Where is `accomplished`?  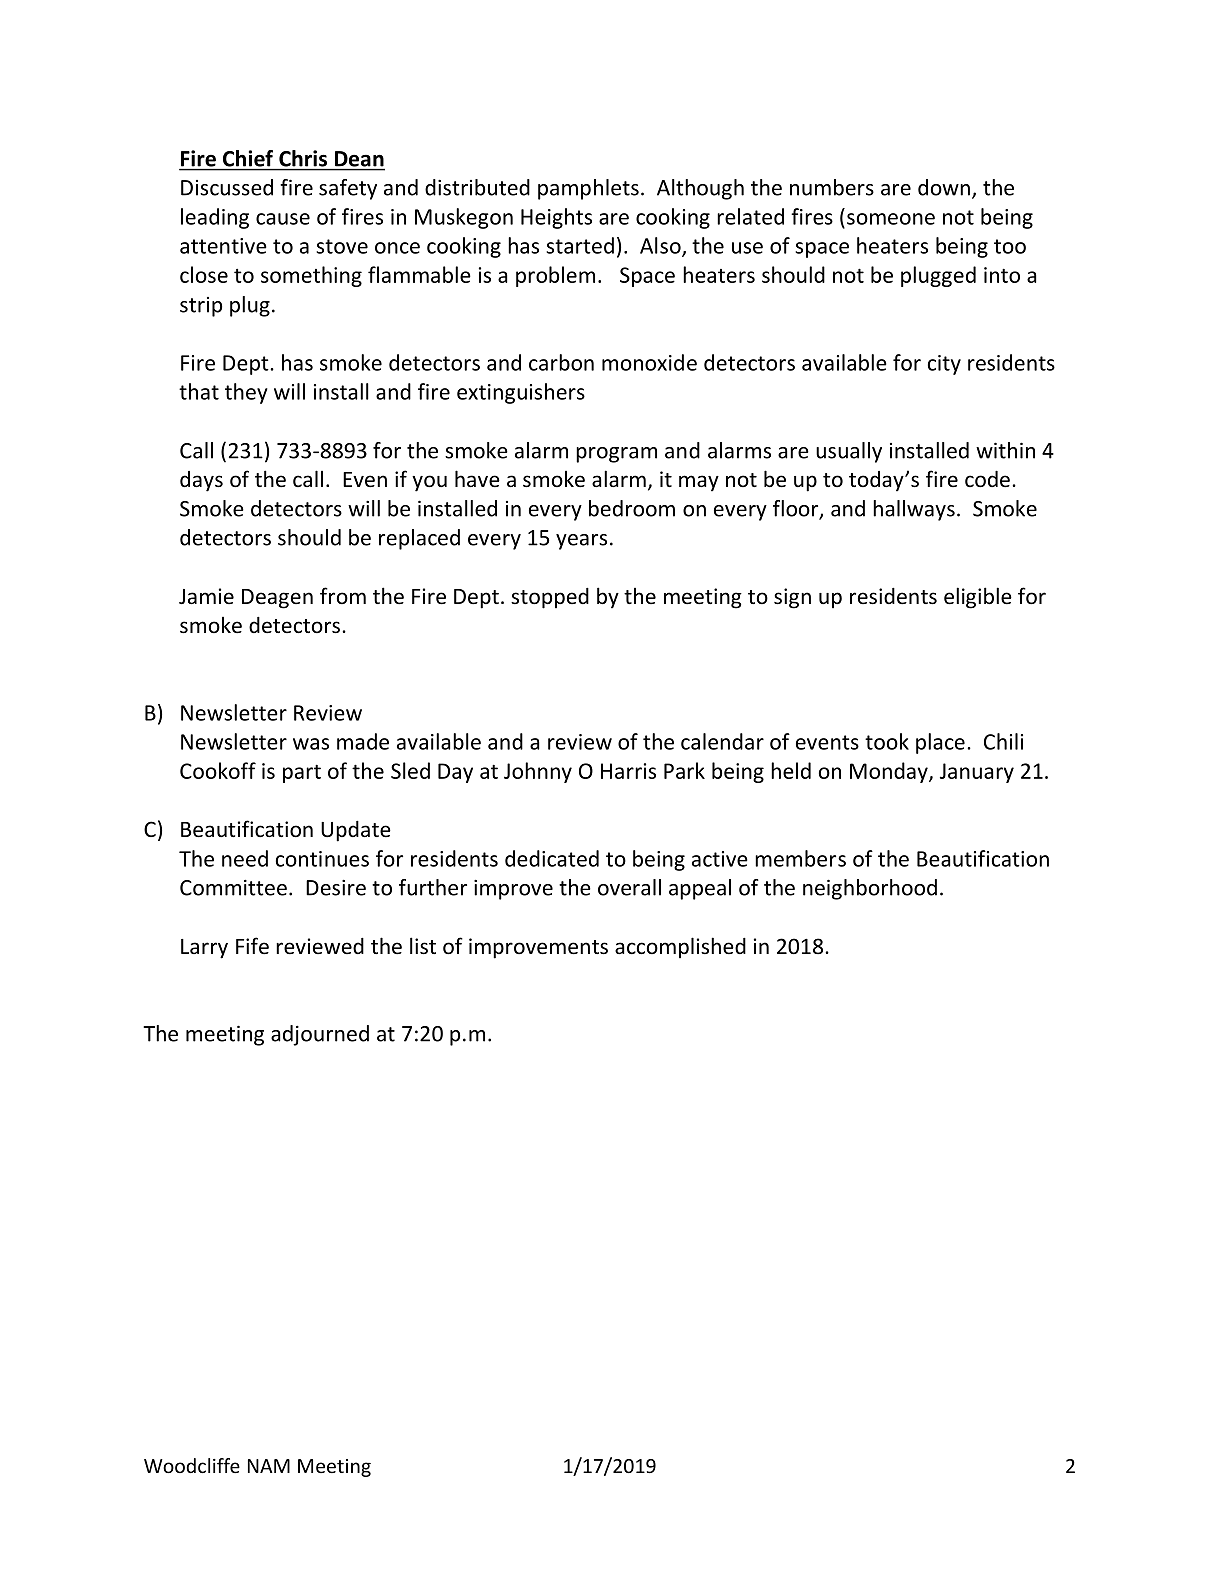 accomplished is located at coordinates (680, 947).
